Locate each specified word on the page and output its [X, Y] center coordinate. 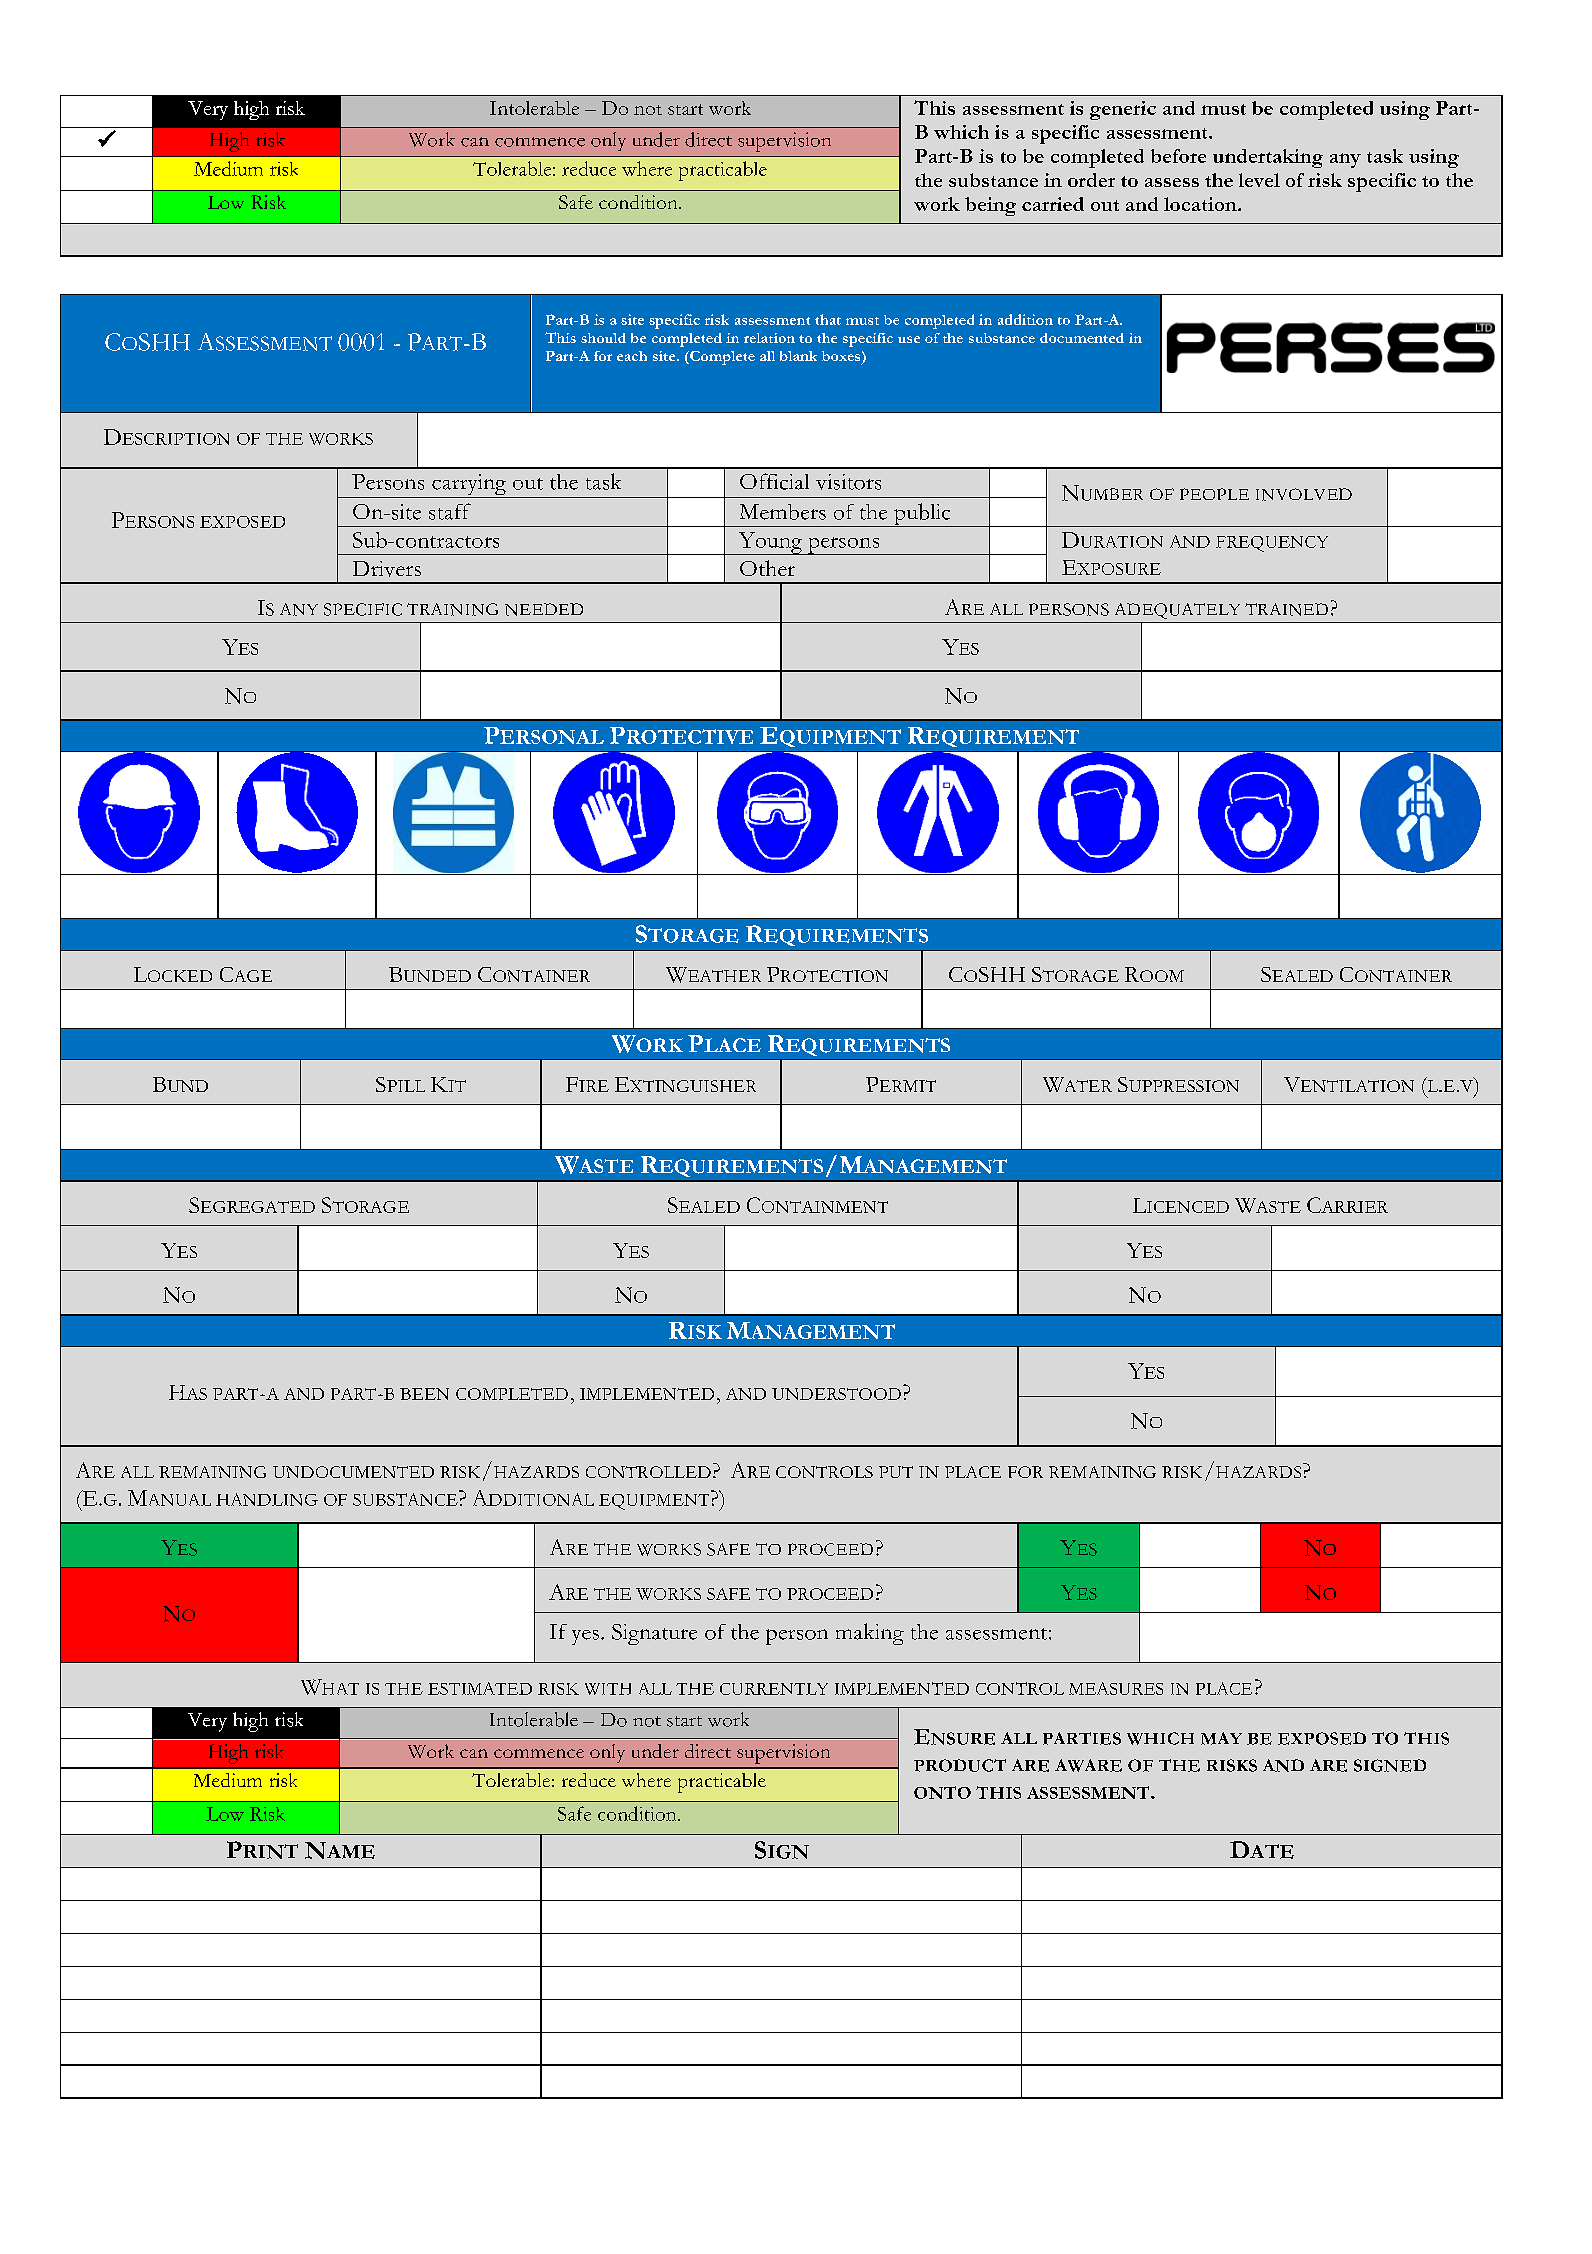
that [828, 319]
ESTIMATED [480, 1688]
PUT [896, 1472]
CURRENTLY [774, 1689]
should [603, 338]
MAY [1221, 1738]
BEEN [424, 1394]
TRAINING [452, 609]
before [1178, 156]
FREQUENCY [1272, 544]
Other [767, 568]
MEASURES [1116, 1688]
